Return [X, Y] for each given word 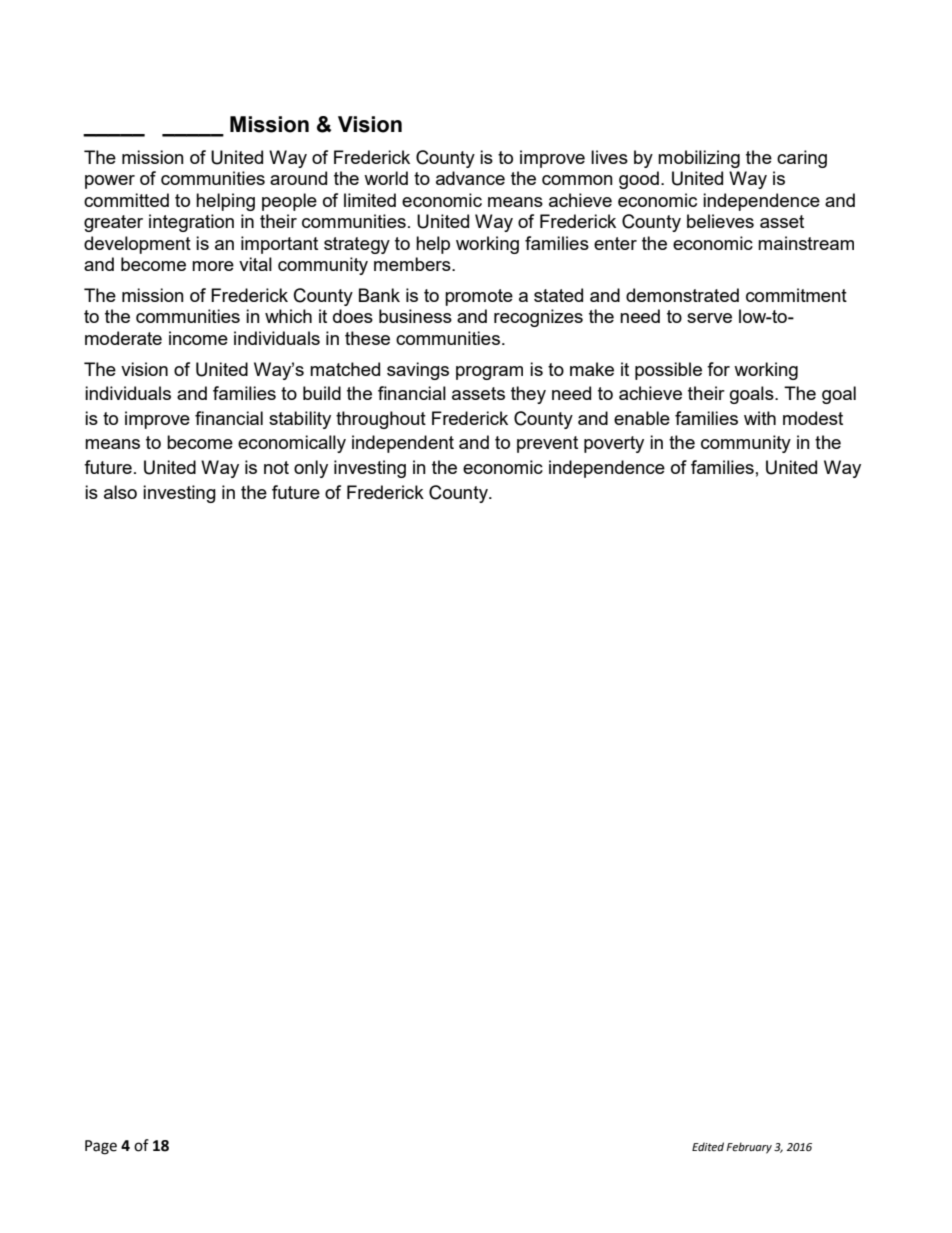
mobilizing [699, 159]
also [120, 492]
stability [300, 420]
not [276, 467]
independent [403, 444]
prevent [547, 444]
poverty [614, 444]
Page [101, 1147]
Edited [708, 1146]
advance [470, 178]
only [311, 469]
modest [813, 418]
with [760, 418]
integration [191, 223]
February [749, 1148]
